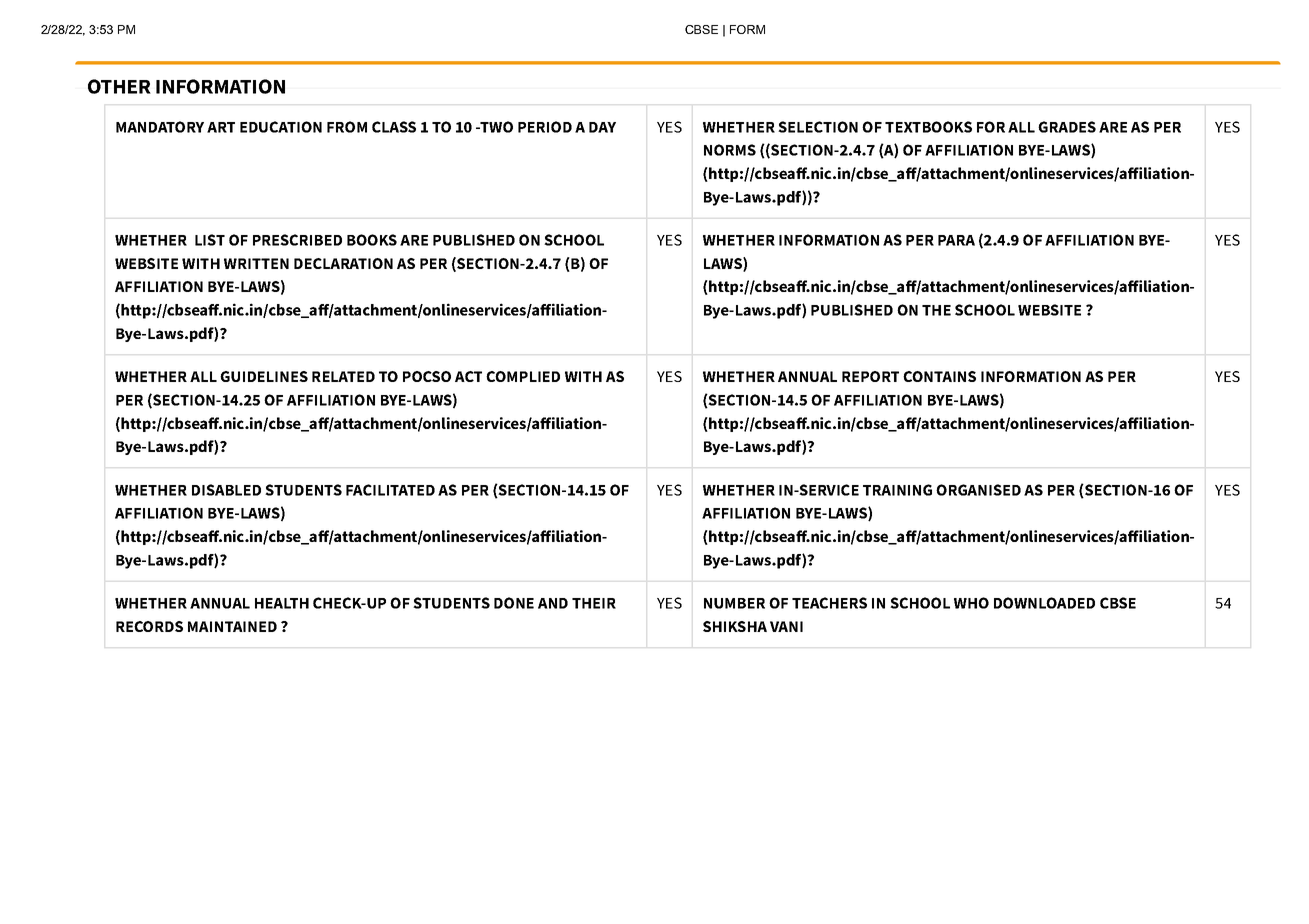 This screenshot has height=924, width=1309. What do you see at coordinates (1067, 127) in the screenshot?
I see `GRADES` at bounding box center [1067, 127].
